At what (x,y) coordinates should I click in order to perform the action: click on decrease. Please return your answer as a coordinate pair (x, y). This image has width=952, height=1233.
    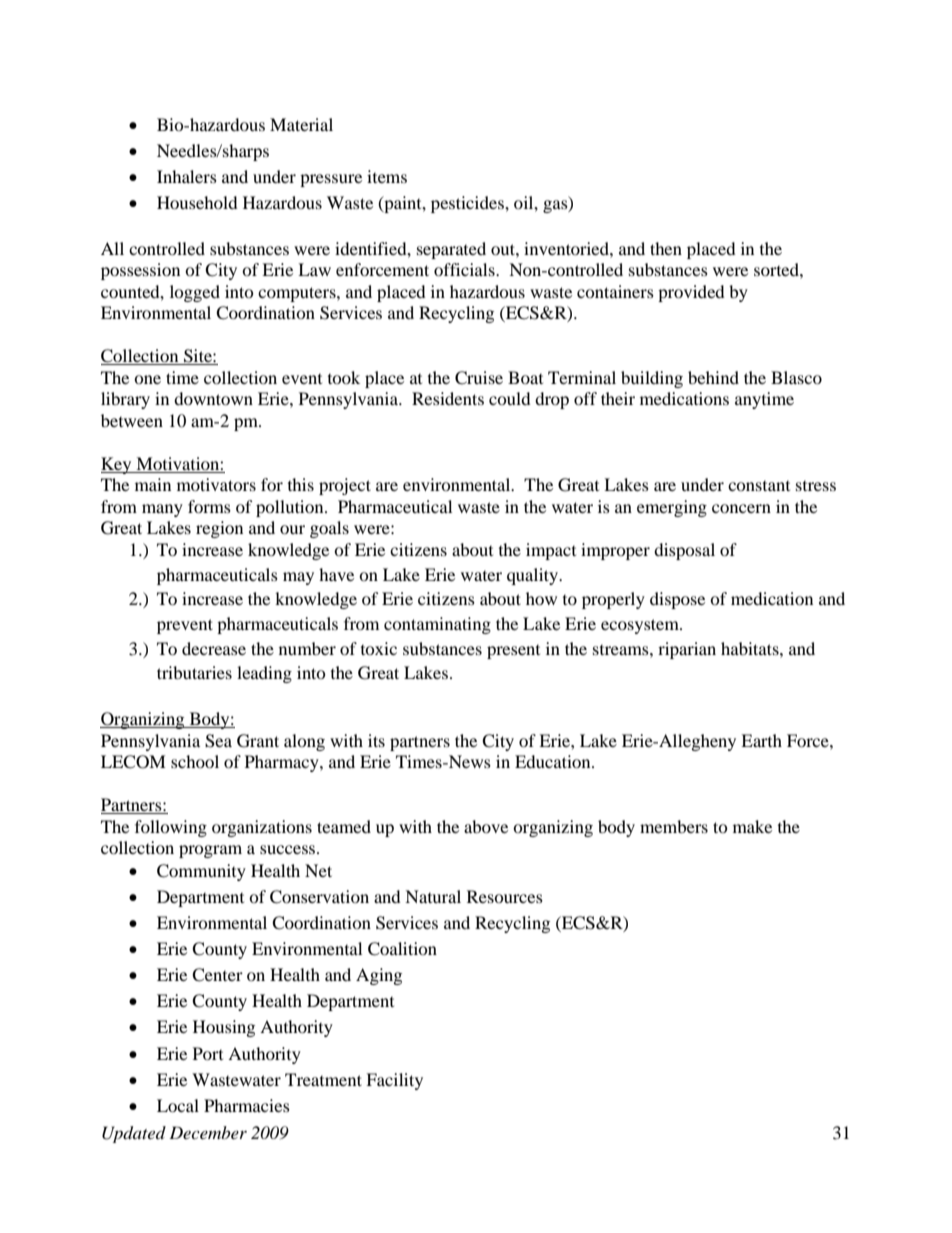
    Looking at the image, I should click on (214, 648).
